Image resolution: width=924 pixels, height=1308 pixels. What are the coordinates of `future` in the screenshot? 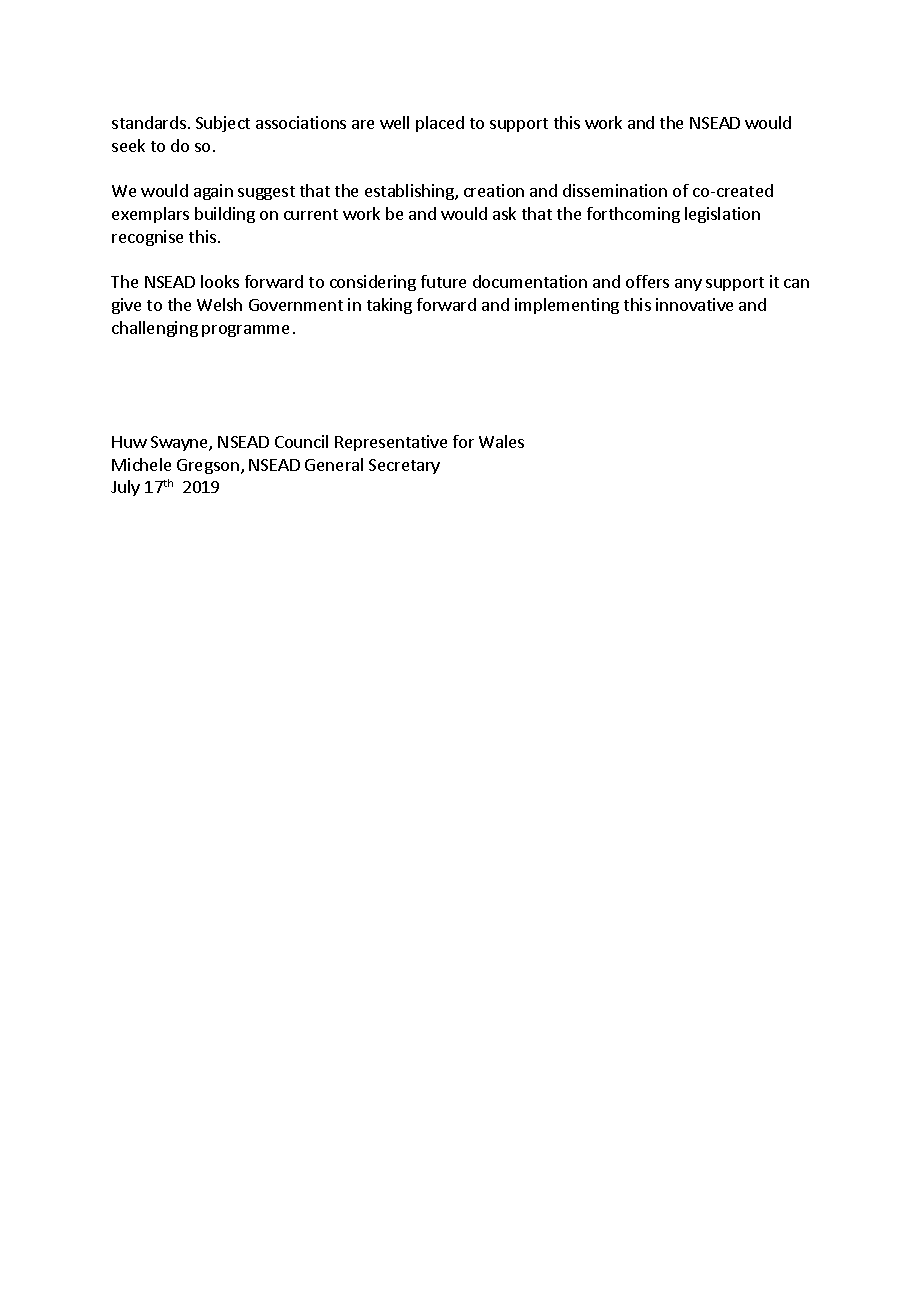 It's located at (443, 281).
